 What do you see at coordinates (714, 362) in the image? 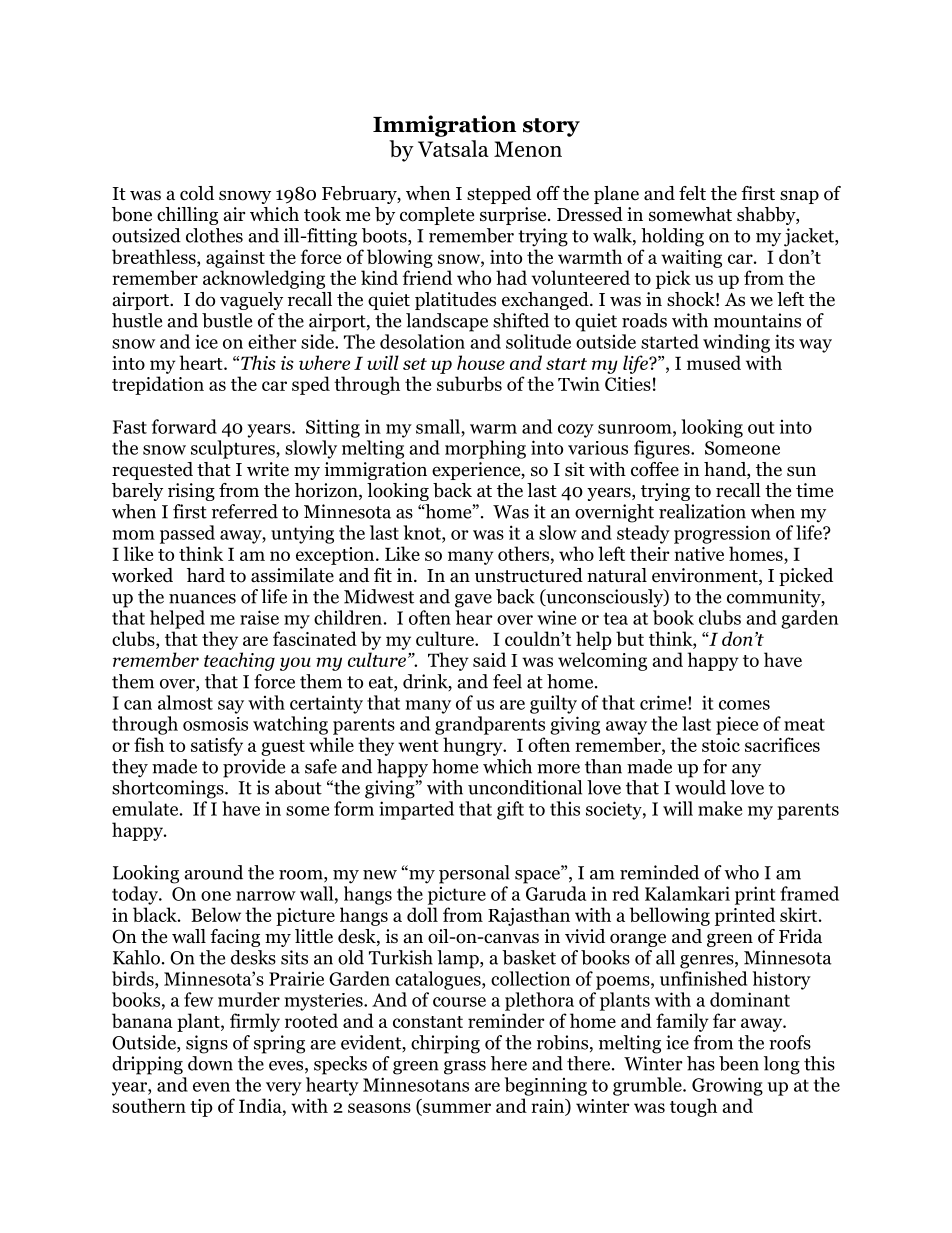
I see `mused` at bounding box center [714, 362].
